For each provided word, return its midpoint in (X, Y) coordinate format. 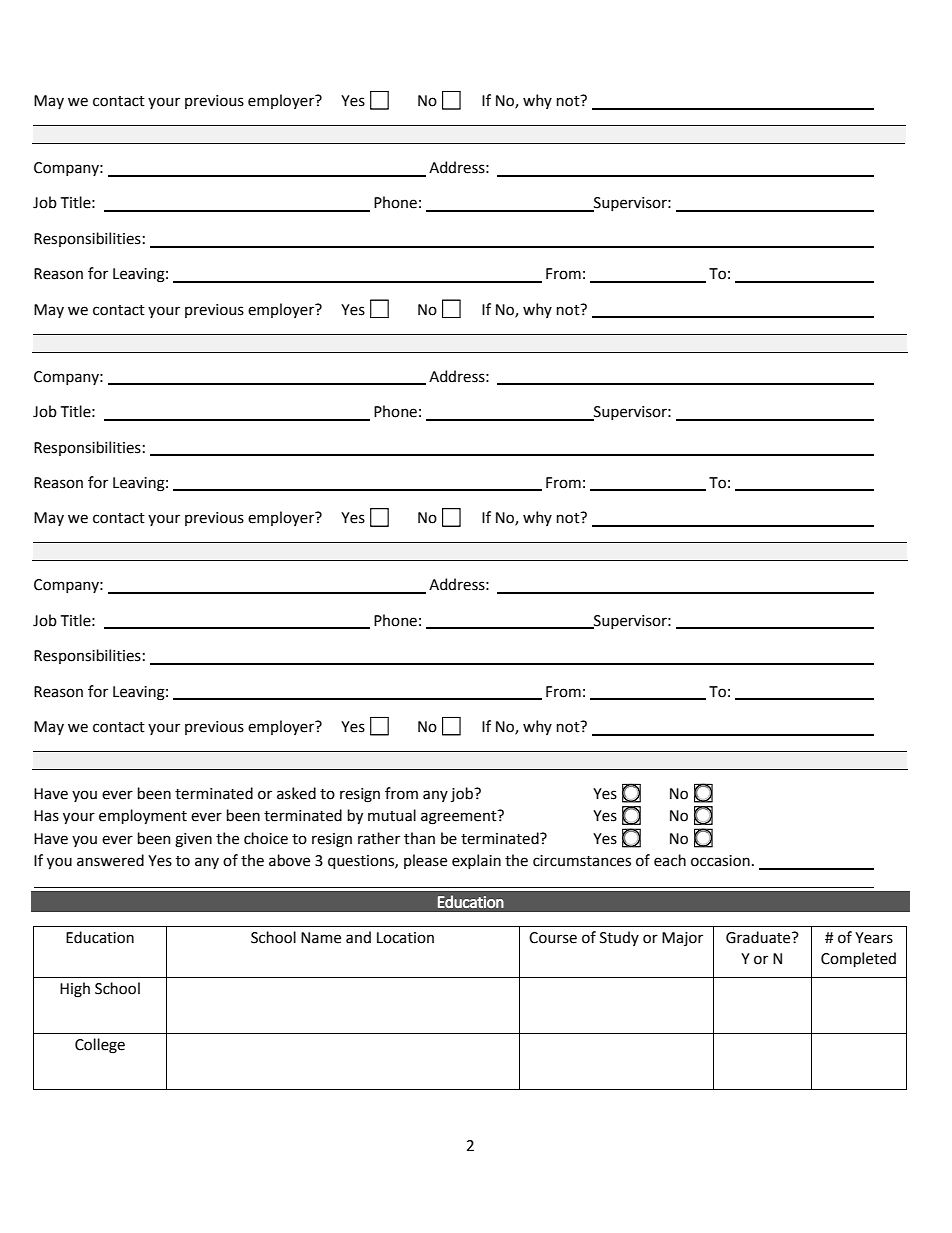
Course (553, 938)
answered (110, 860)
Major (682, 939)
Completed (858, 959)
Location (405, 938)
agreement (460, 817)
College (100, 1046)
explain (476, 861)
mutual (392, 815)
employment (143, 816)
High (75, 990)
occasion (720, 861)
